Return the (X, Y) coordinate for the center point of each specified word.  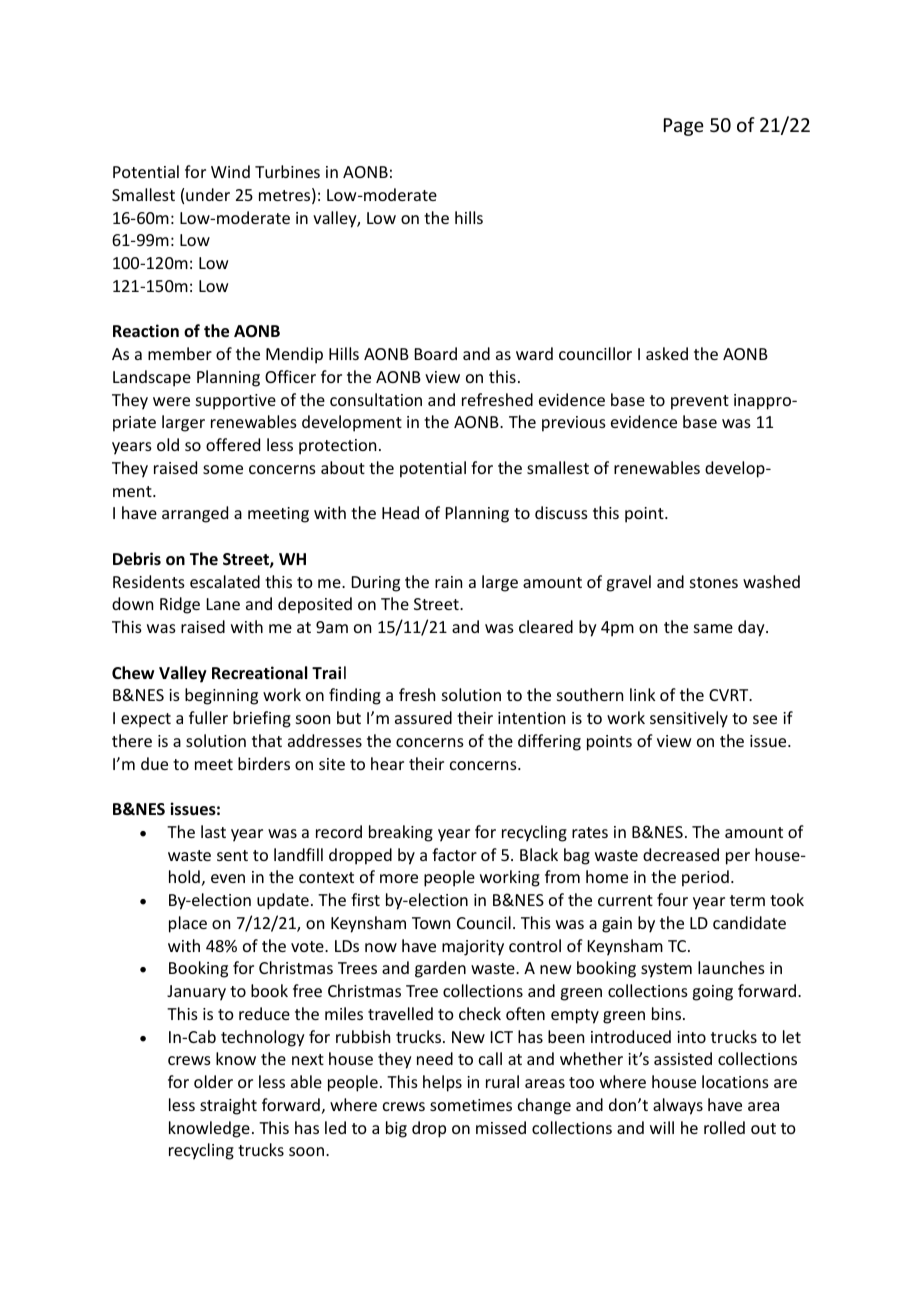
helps (442, 1083)
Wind (230, 171)
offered (233, 444)
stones (714, 582)
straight (228, 1106)
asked (667, 353)
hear (387, 763)
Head (400, 512)
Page (684, 127)
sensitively (689, 719)
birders (264, 763)
